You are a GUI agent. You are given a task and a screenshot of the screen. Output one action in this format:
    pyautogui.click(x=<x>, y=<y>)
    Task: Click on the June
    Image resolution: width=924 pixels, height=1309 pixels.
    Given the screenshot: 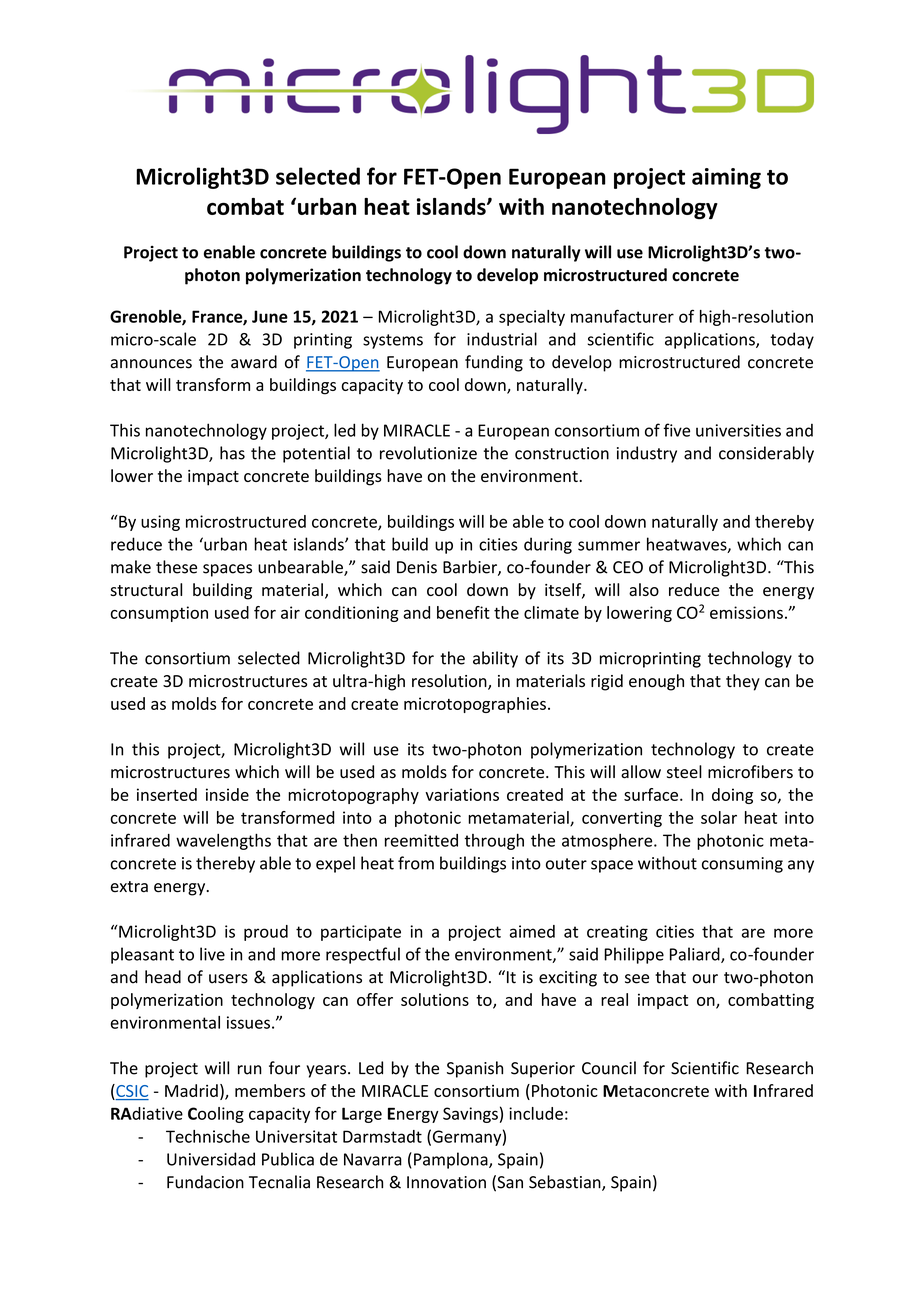 What is the action you would take?
    pyautogui.click(x=270, y=316)
